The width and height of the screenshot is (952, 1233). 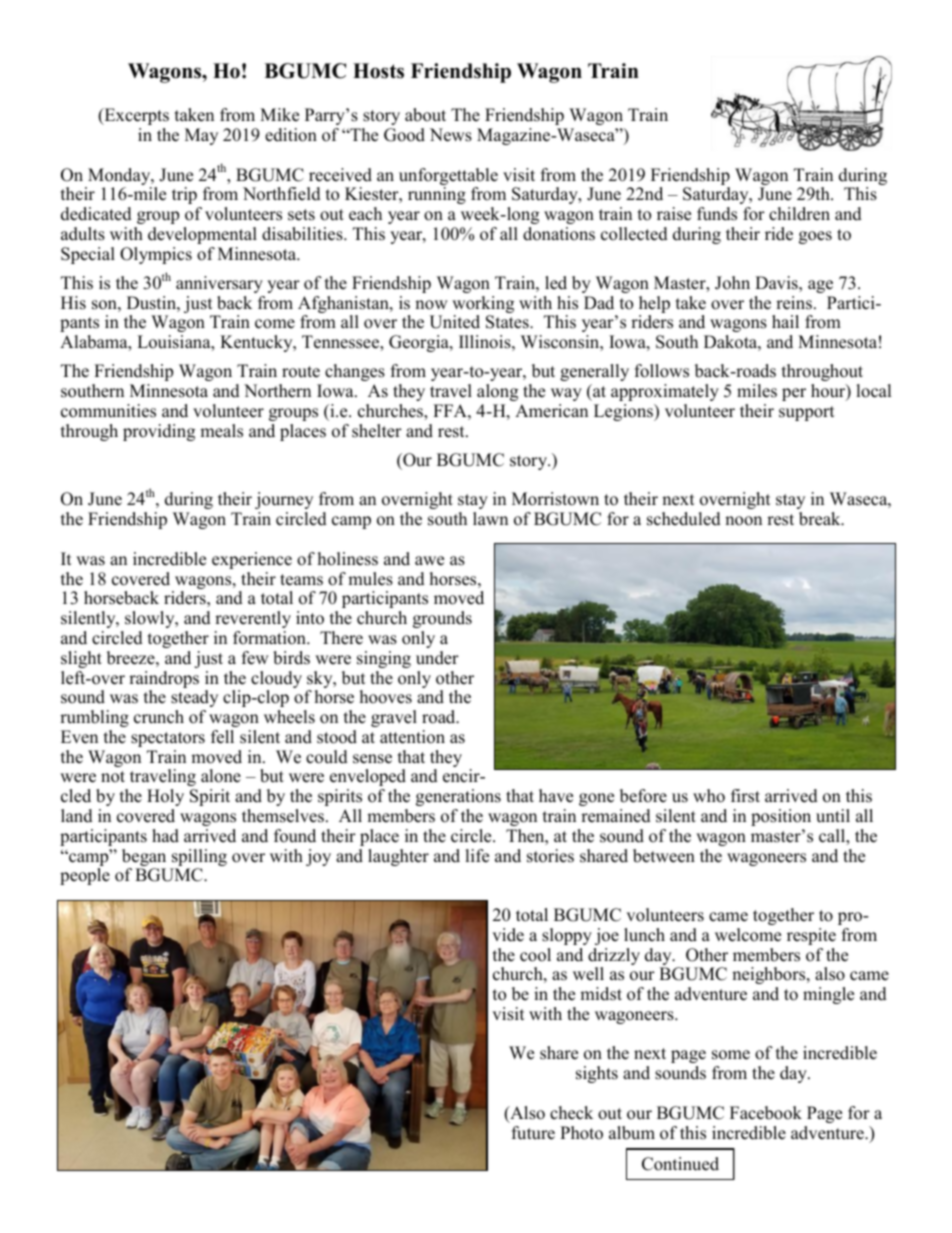 I want to click on News, so click(x=451, y=135).
